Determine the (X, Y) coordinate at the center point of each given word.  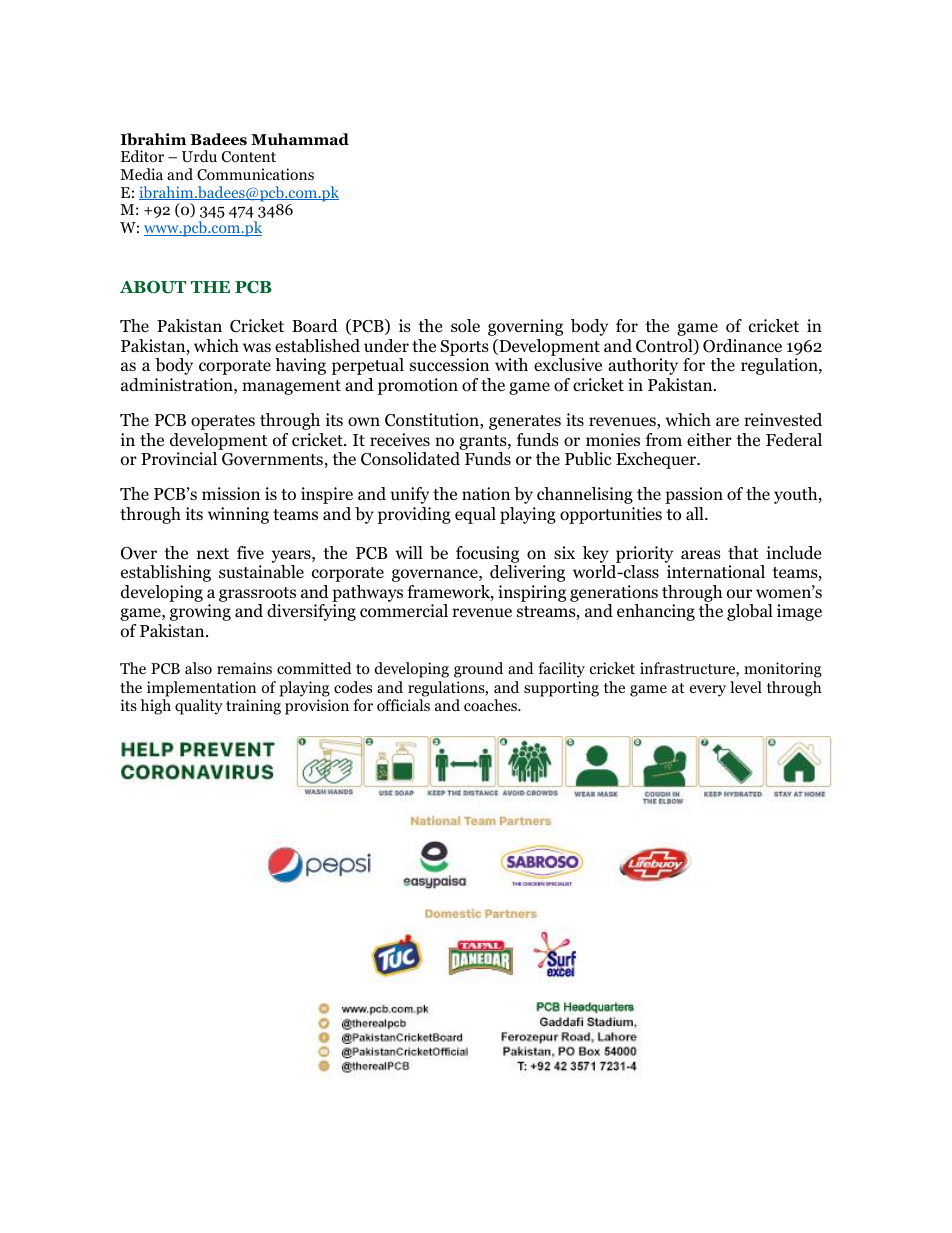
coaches (491, 705)
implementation (201, 689)
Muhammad (300, 139)
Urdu (199, 156)
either (709, 440)
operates (223, 422)
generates (525, 422)
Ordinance (742, 346)
